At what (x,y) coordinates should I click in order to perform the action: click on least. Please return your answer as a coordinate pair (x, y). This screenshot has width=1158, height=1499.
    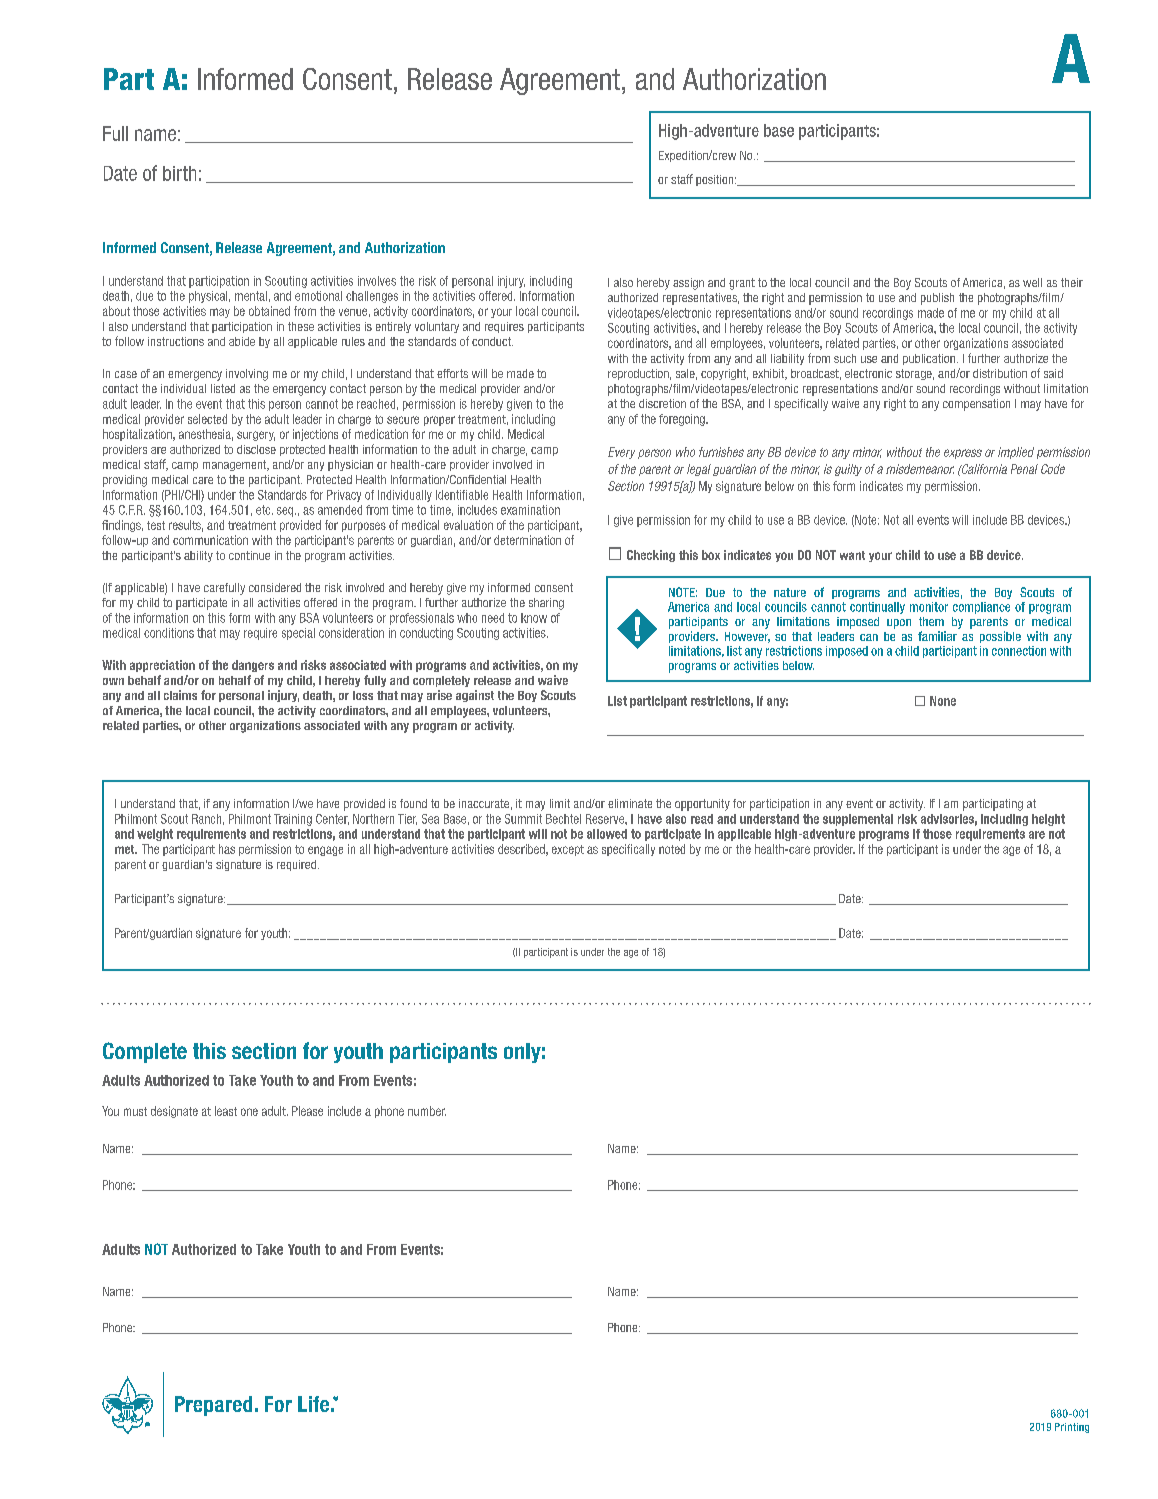
    Looking at the image, I should click on (226, 1111).
